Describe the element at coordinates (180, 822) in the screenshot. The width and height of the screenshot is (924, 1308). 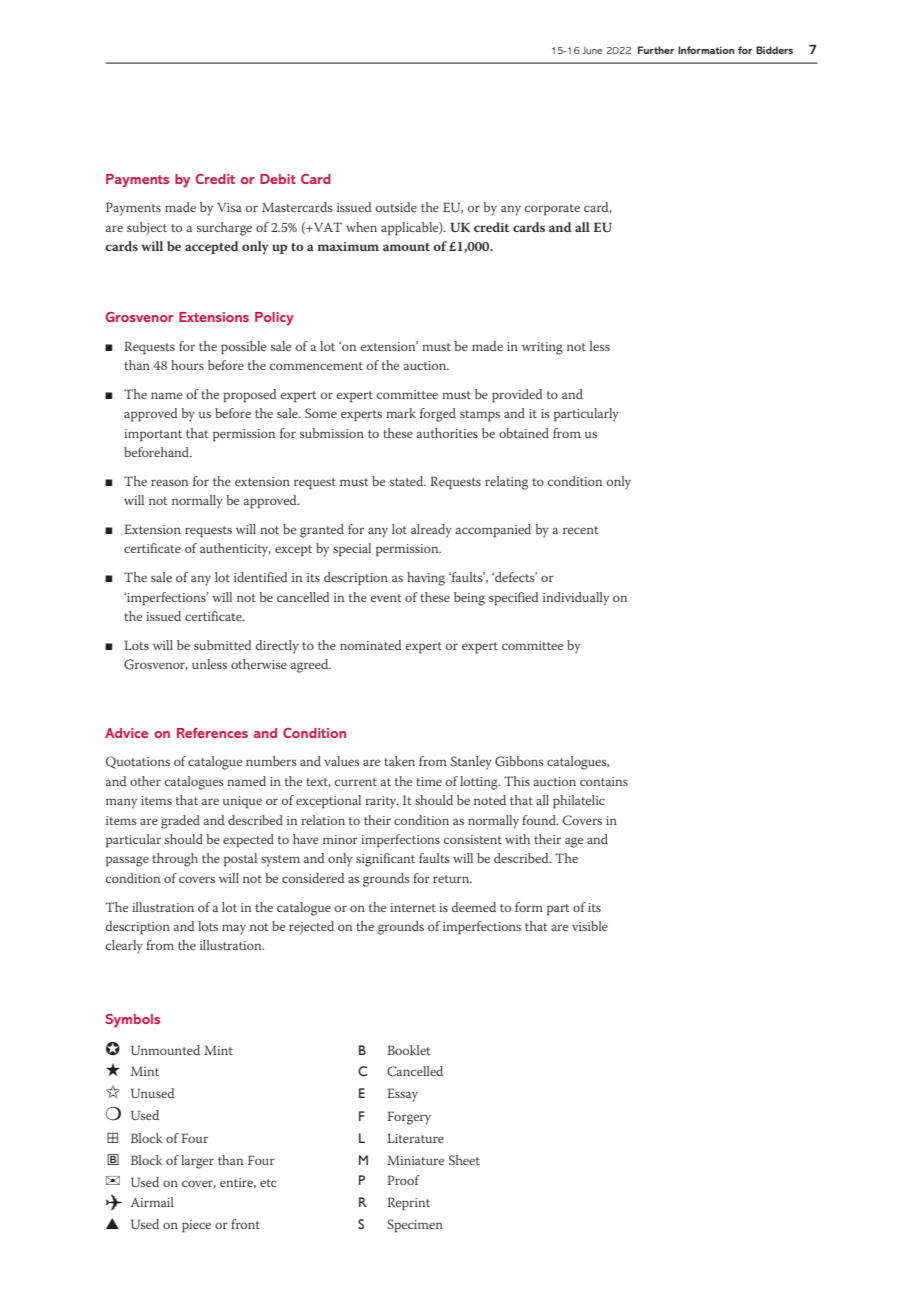
I see `graded` at that location.
